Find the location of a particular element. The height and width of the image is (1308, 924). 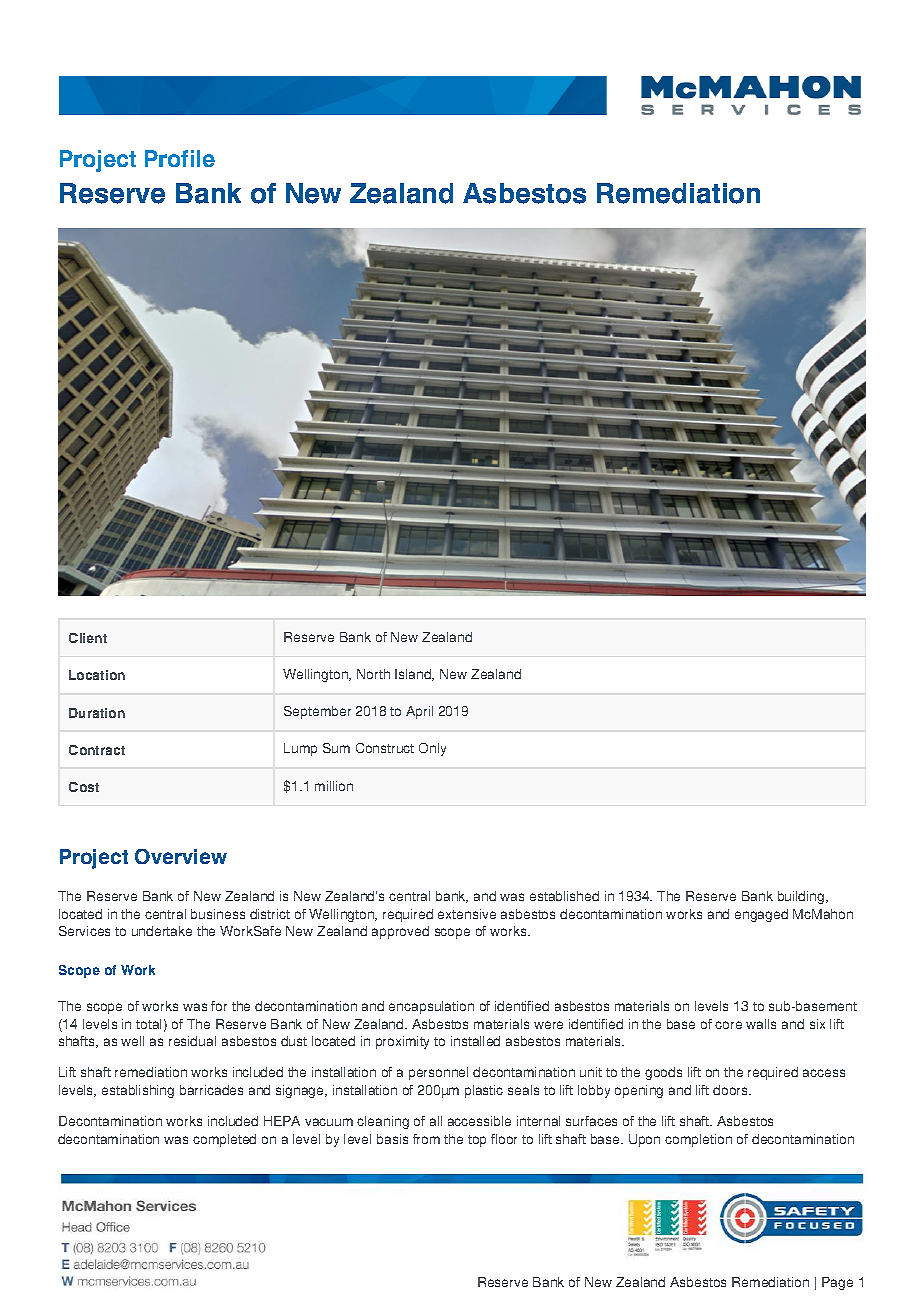

building is located at coordinates (802, 897).
